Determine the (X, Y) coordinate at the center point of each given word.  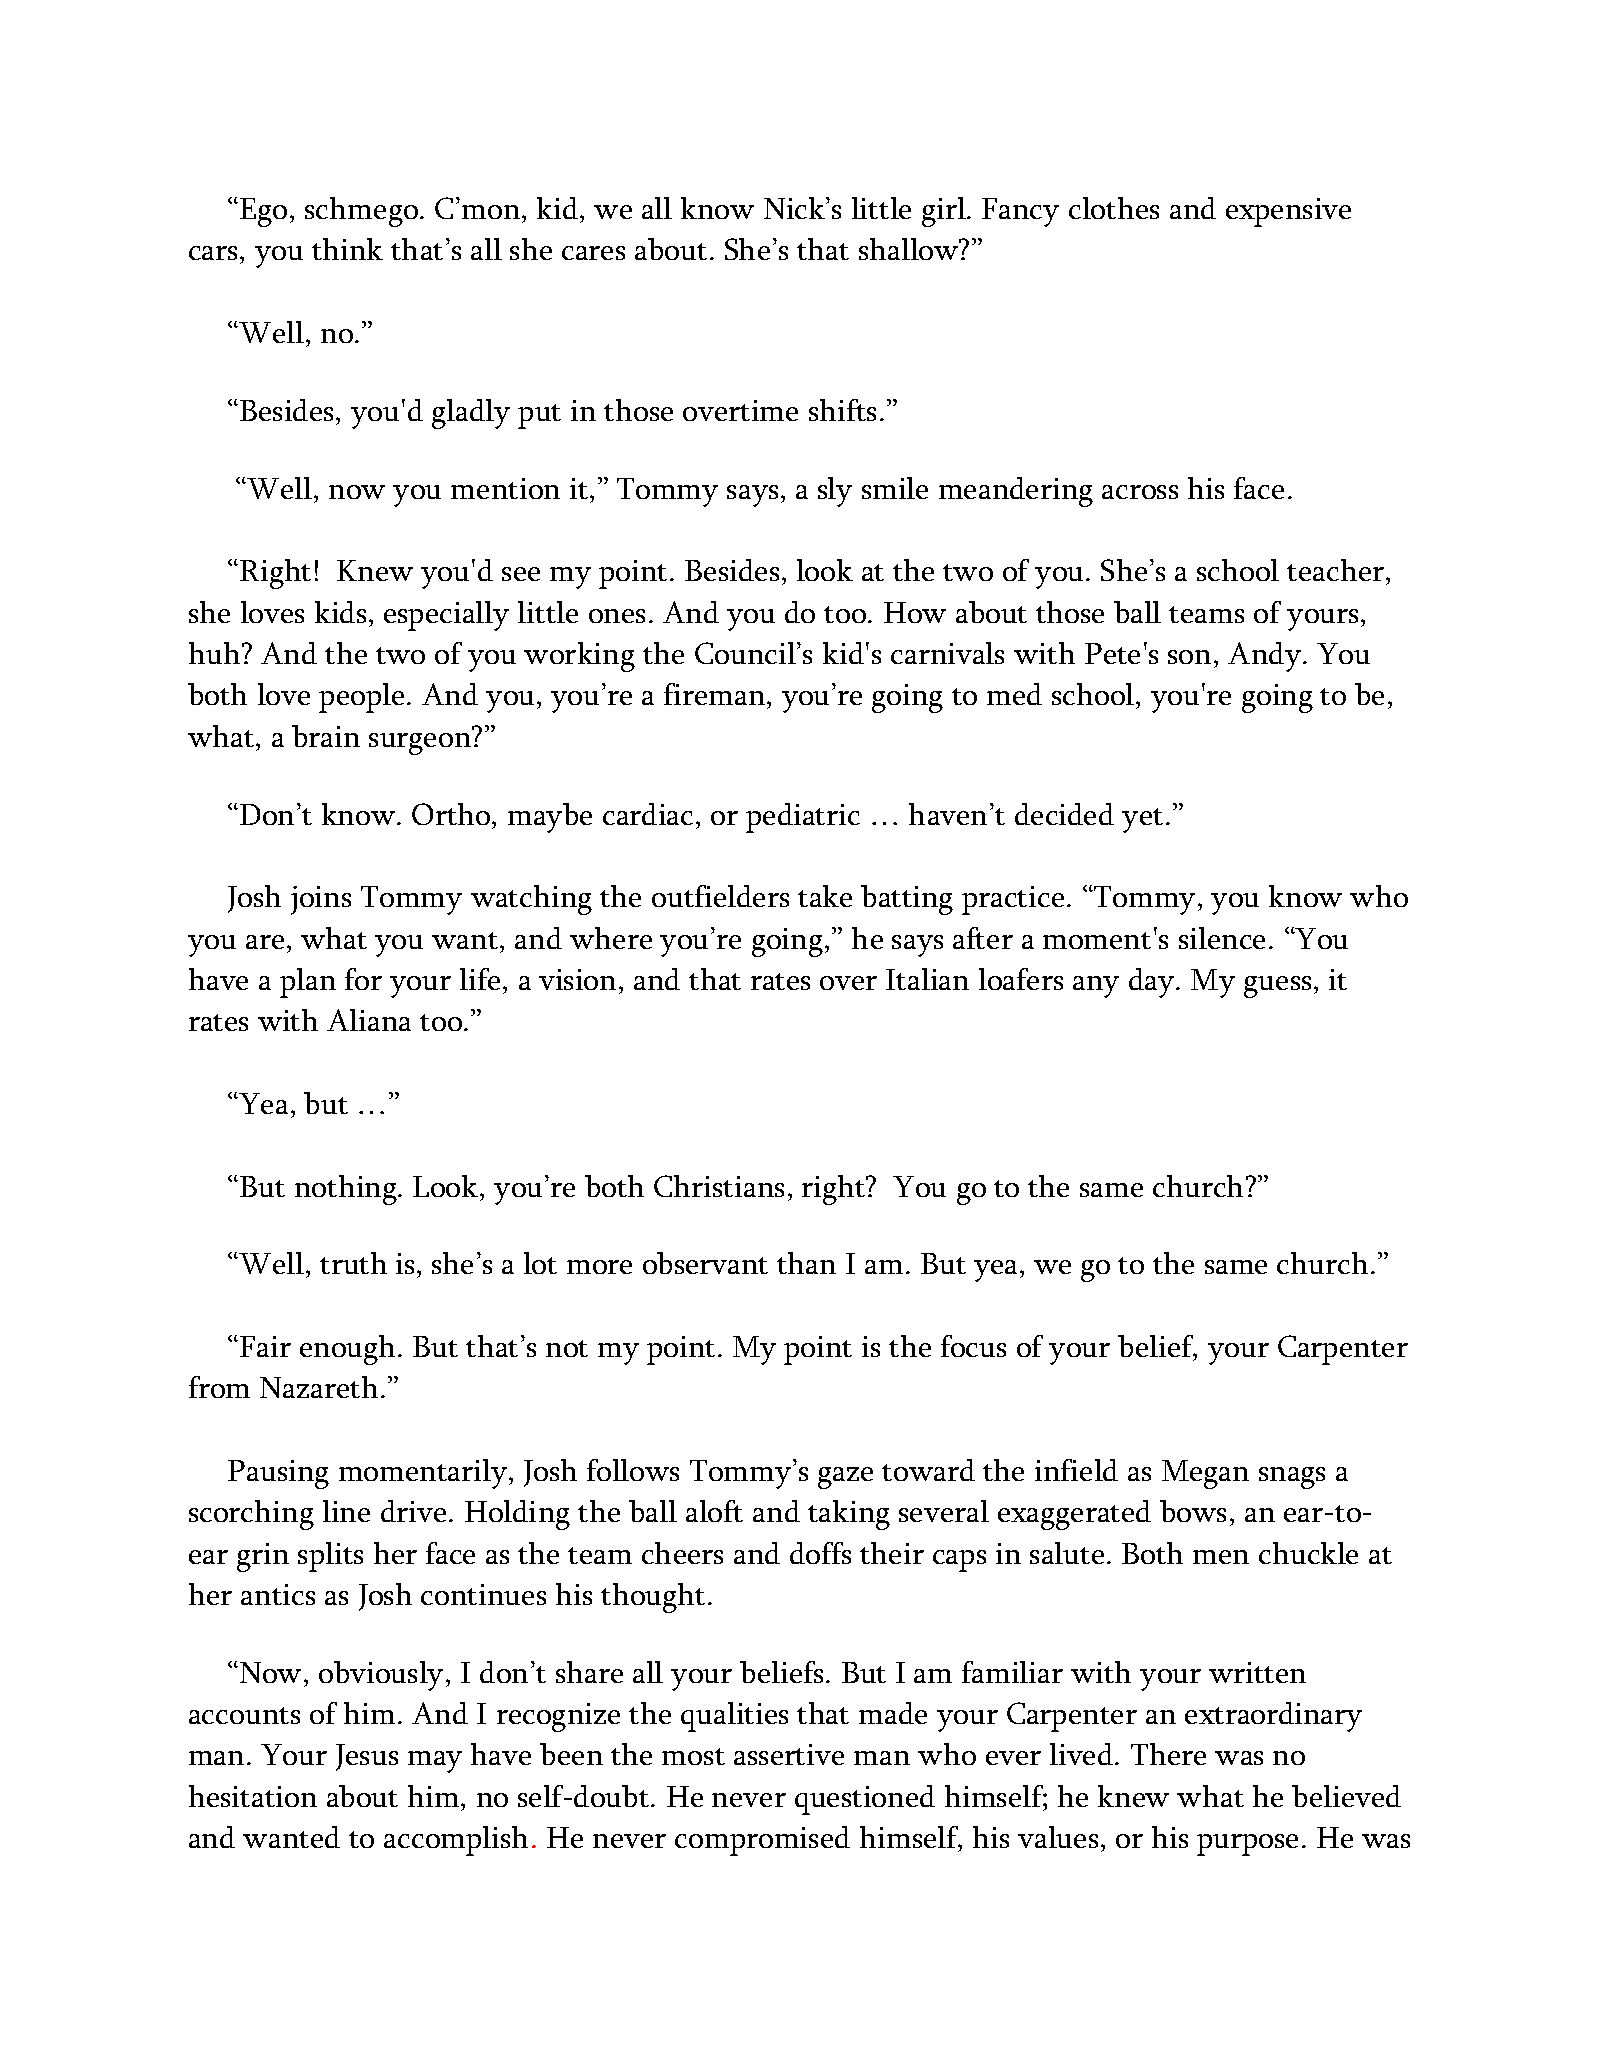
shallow (910, 249)
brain (326, 736)
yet (1142, 820)
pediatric (803, 818)
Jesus (367, 1757)
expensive (1288, 212)
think (347, 249)
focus (973, 1346)
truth (353, 1263)
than (806, 1263)
